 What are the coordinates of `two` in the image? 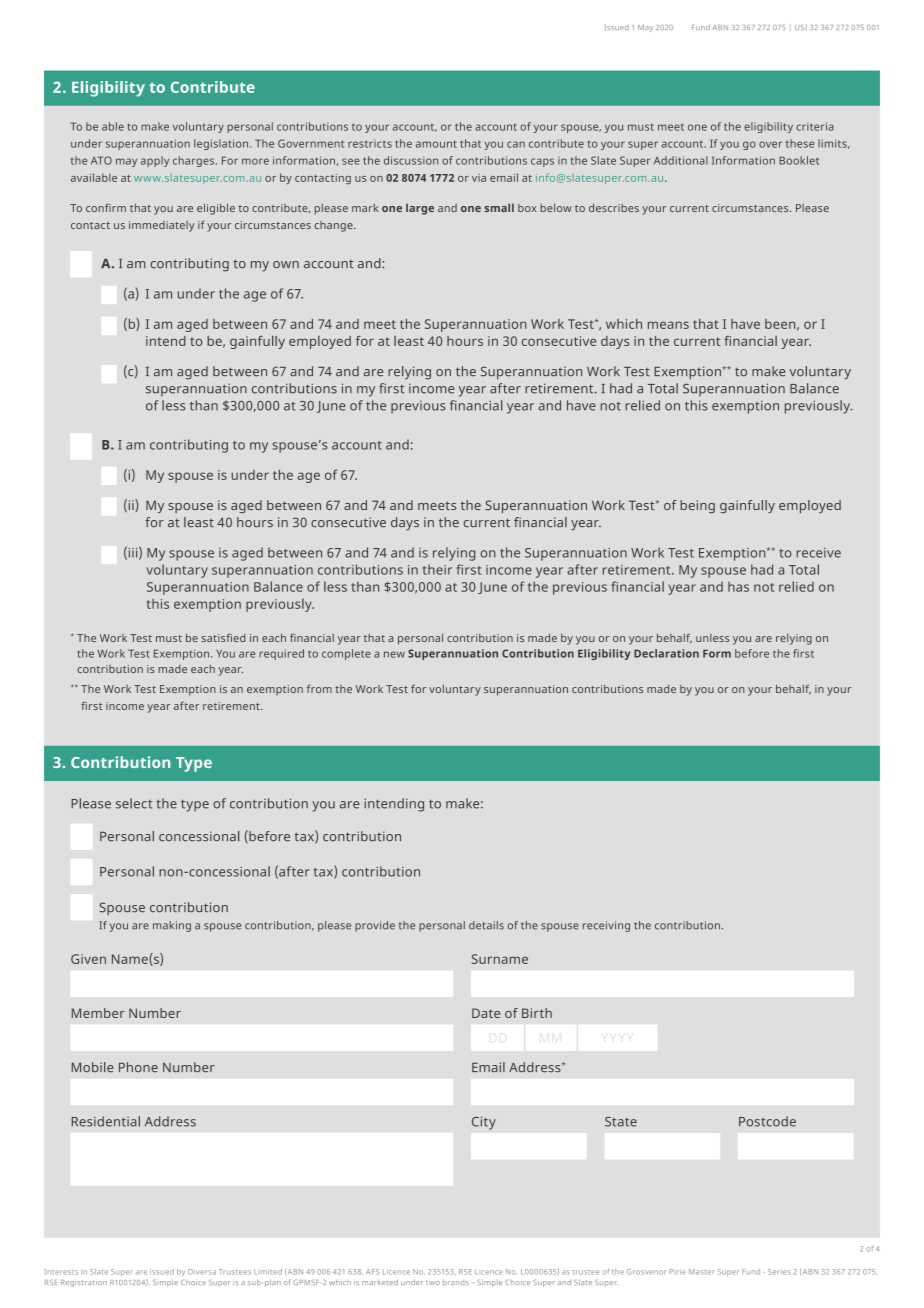 It's located at (433, 1283).
